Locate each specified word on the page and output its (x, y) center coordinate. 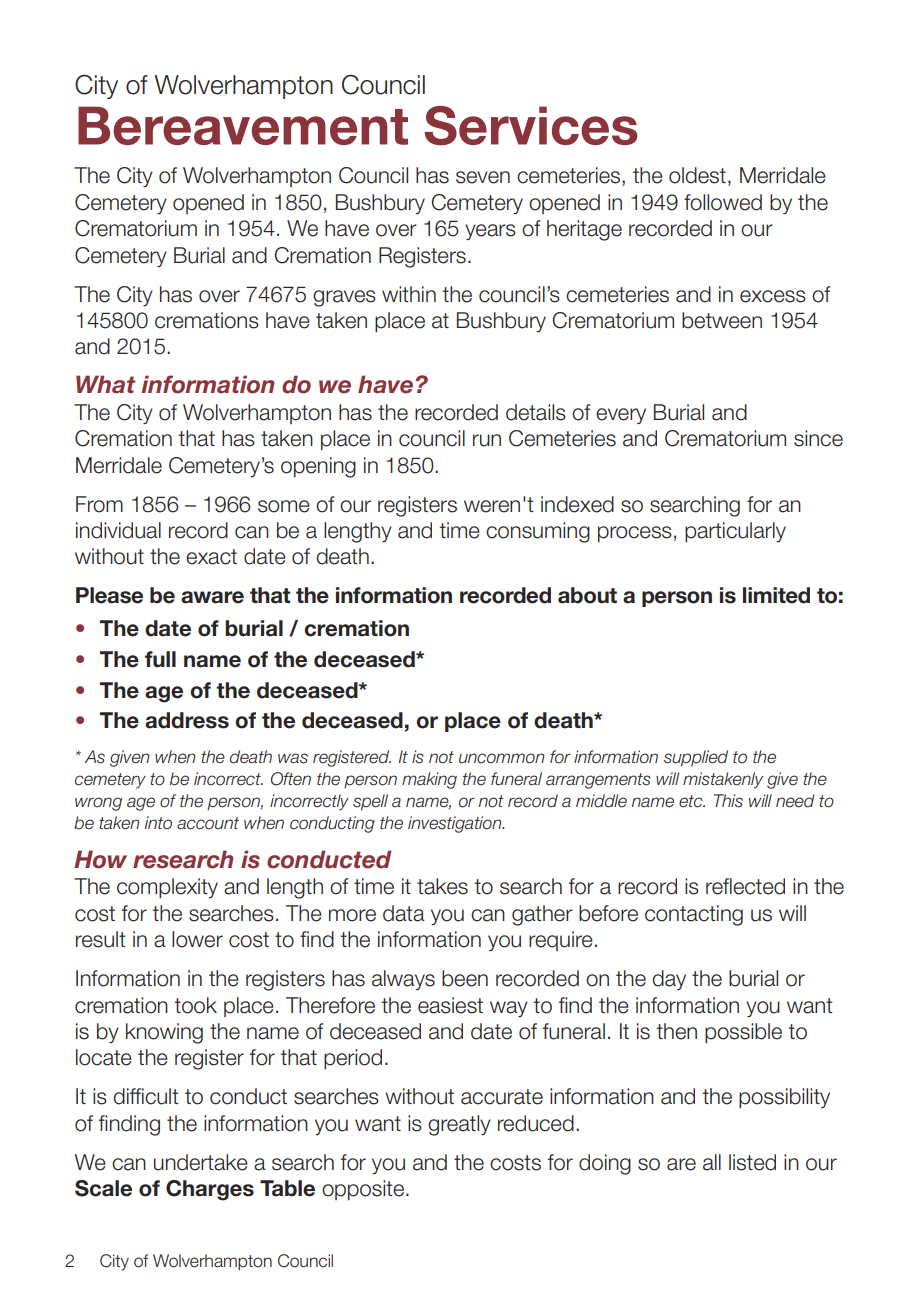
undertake (201, 1162)
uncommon (501, 758)
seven (483, 177)
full (160, 659)
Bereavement (243, 125)
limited (776, 595)
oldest (697, 175)
